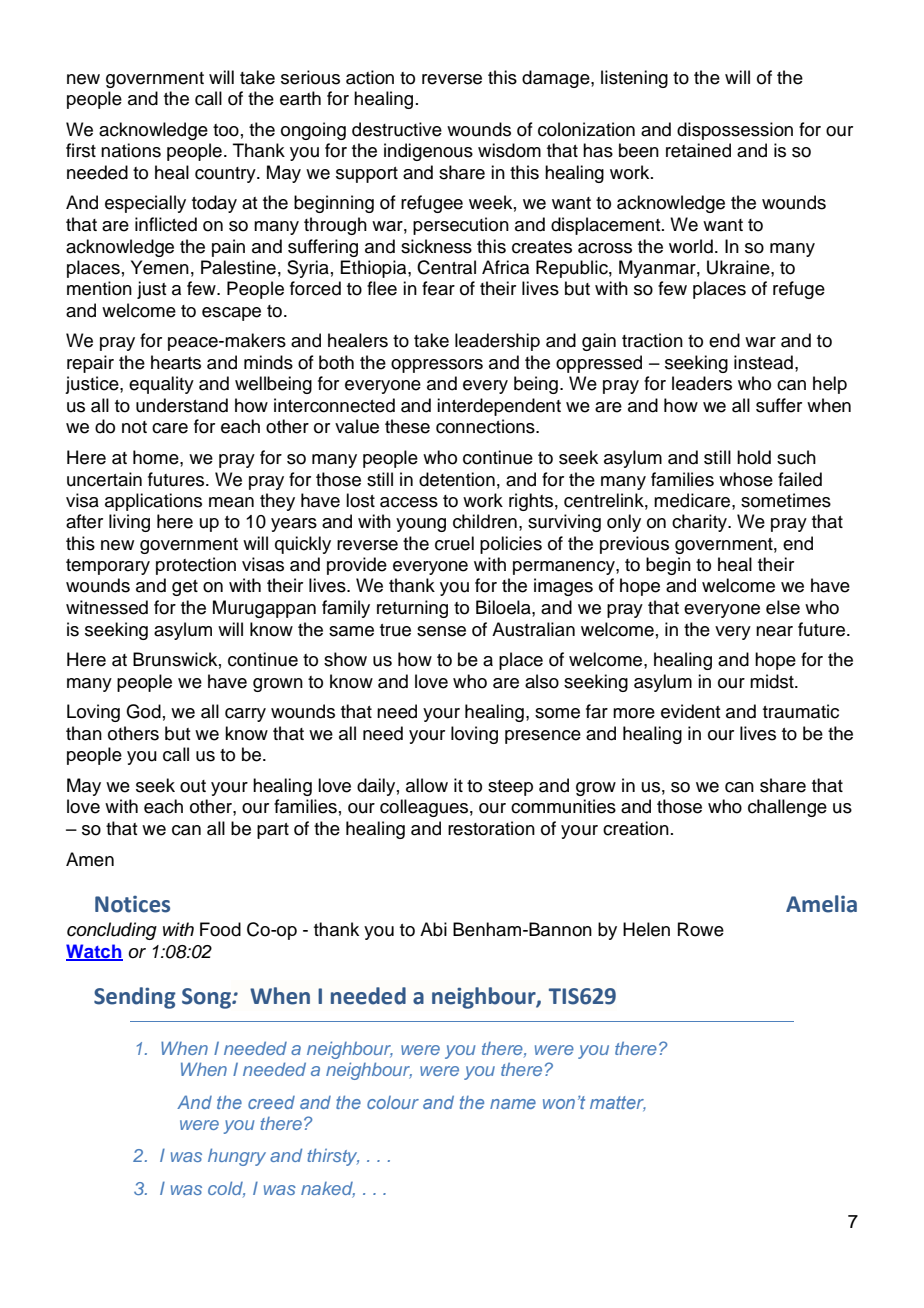 The height and width of the image is (1308, 924). I want to click on get, so click(185, 588).
